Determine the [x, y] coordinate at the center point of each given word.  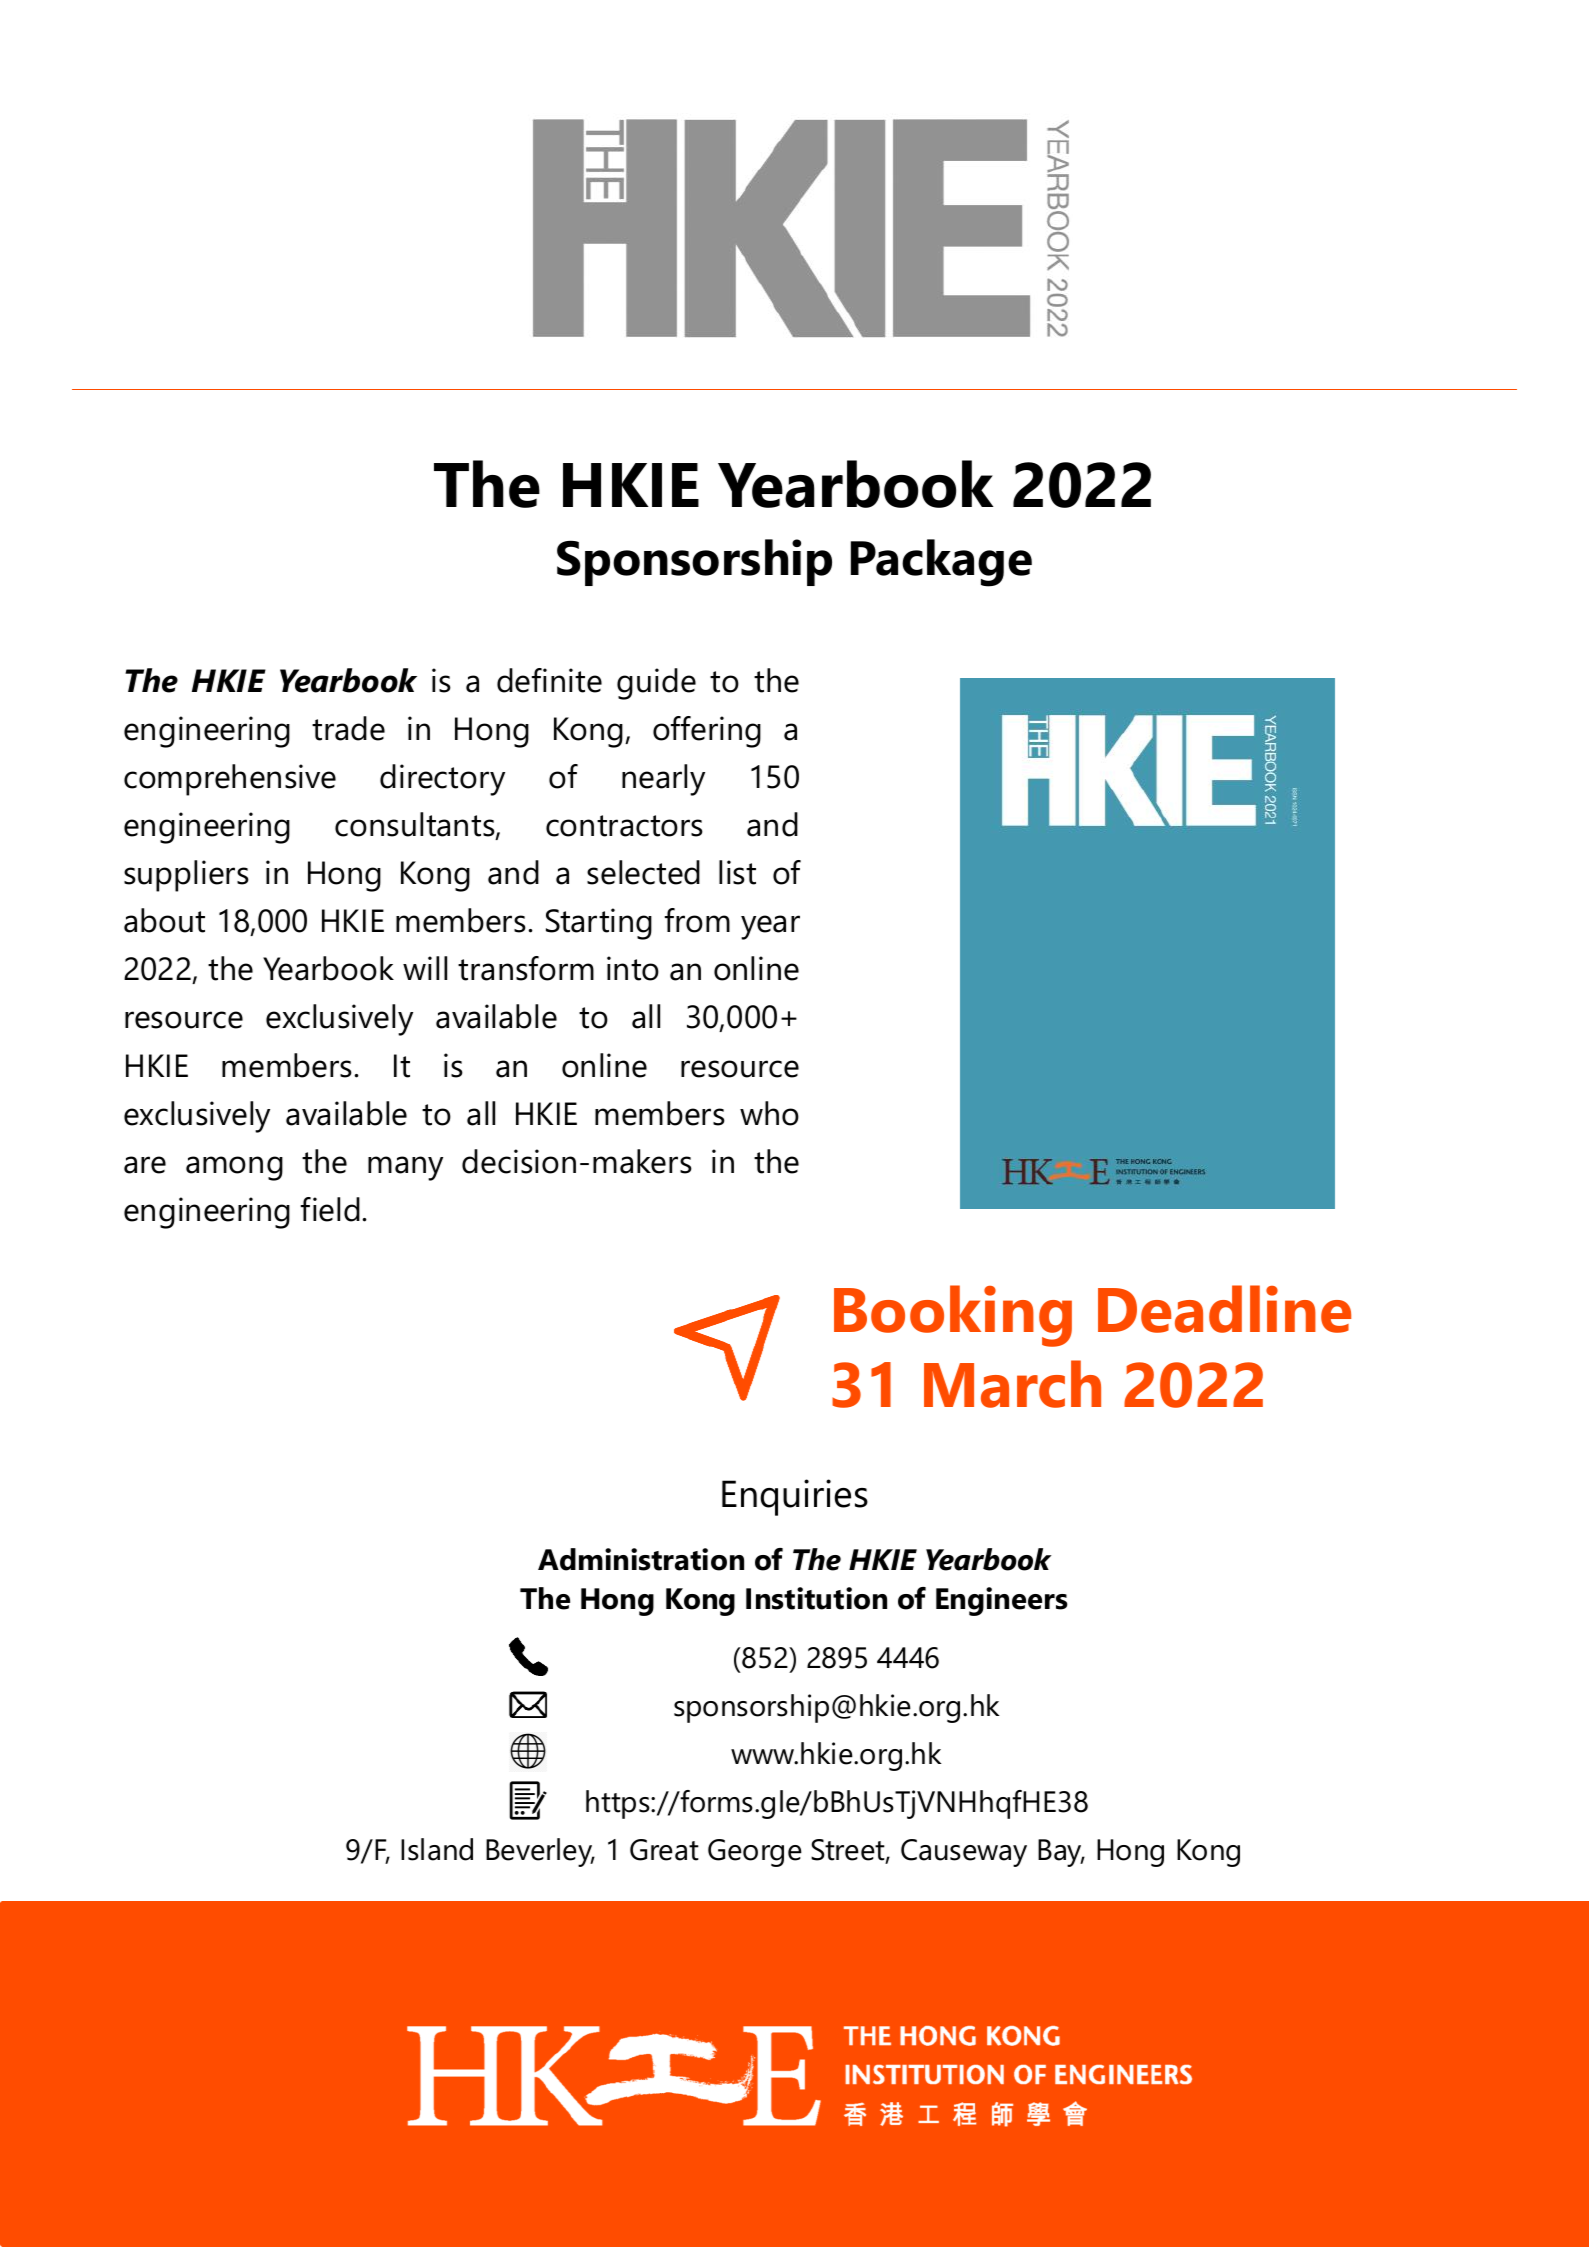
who [769, 1113]
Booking [953, 1316]
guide [656, 684]
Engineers [1002, 1601]
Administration [641, 1559]
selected [643, 872]
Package [941, 563]
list [737, 872]
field [330, 1209]
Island [437, 1849]
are [145, 1165]
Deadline [1224, 1309]
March [1012, 1384]
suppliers [186, 876]
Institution [816, 1598]
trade [348, 728]
